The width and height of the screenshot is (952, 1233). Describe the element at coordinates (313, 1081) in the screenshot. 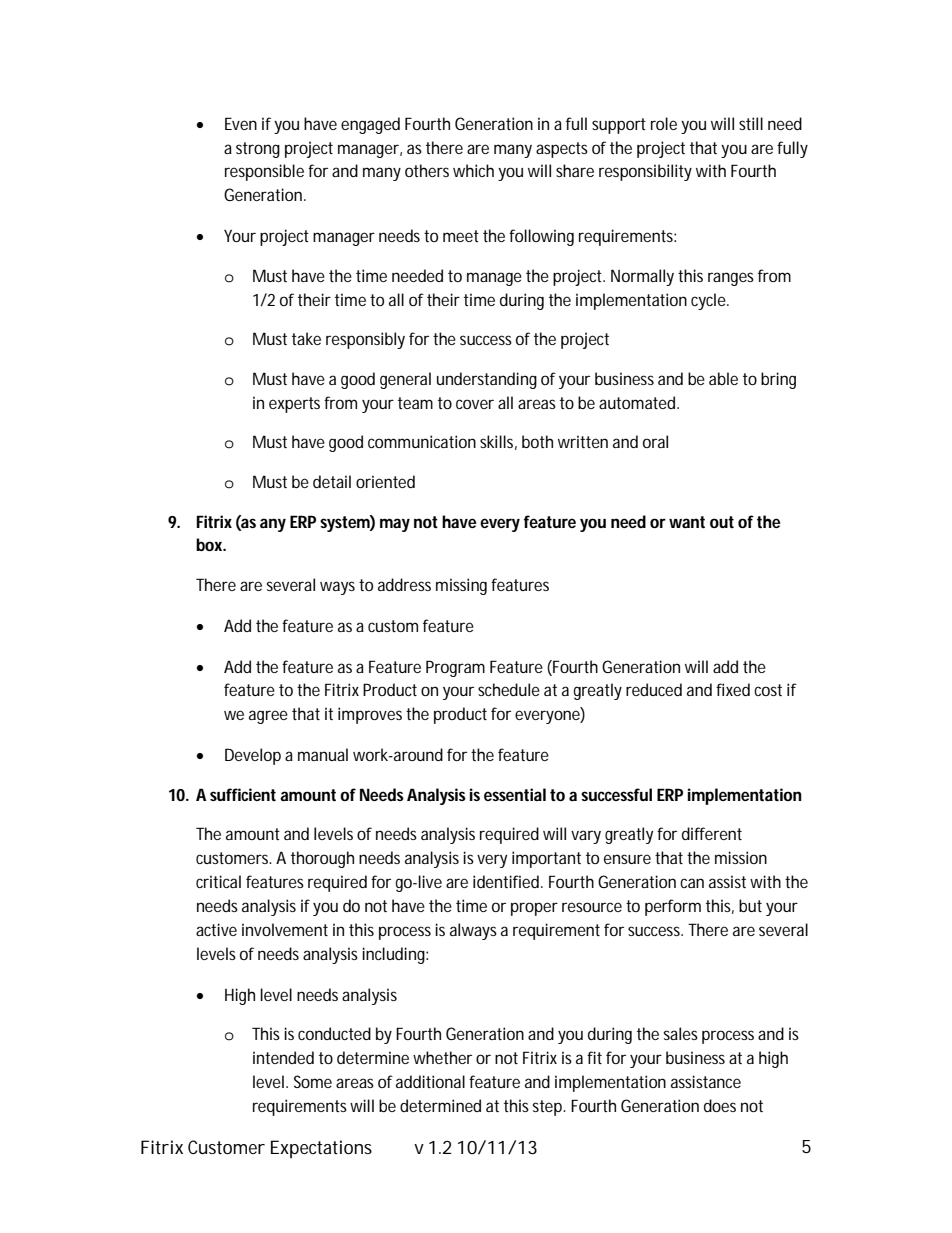

I see `Some` at that location.
